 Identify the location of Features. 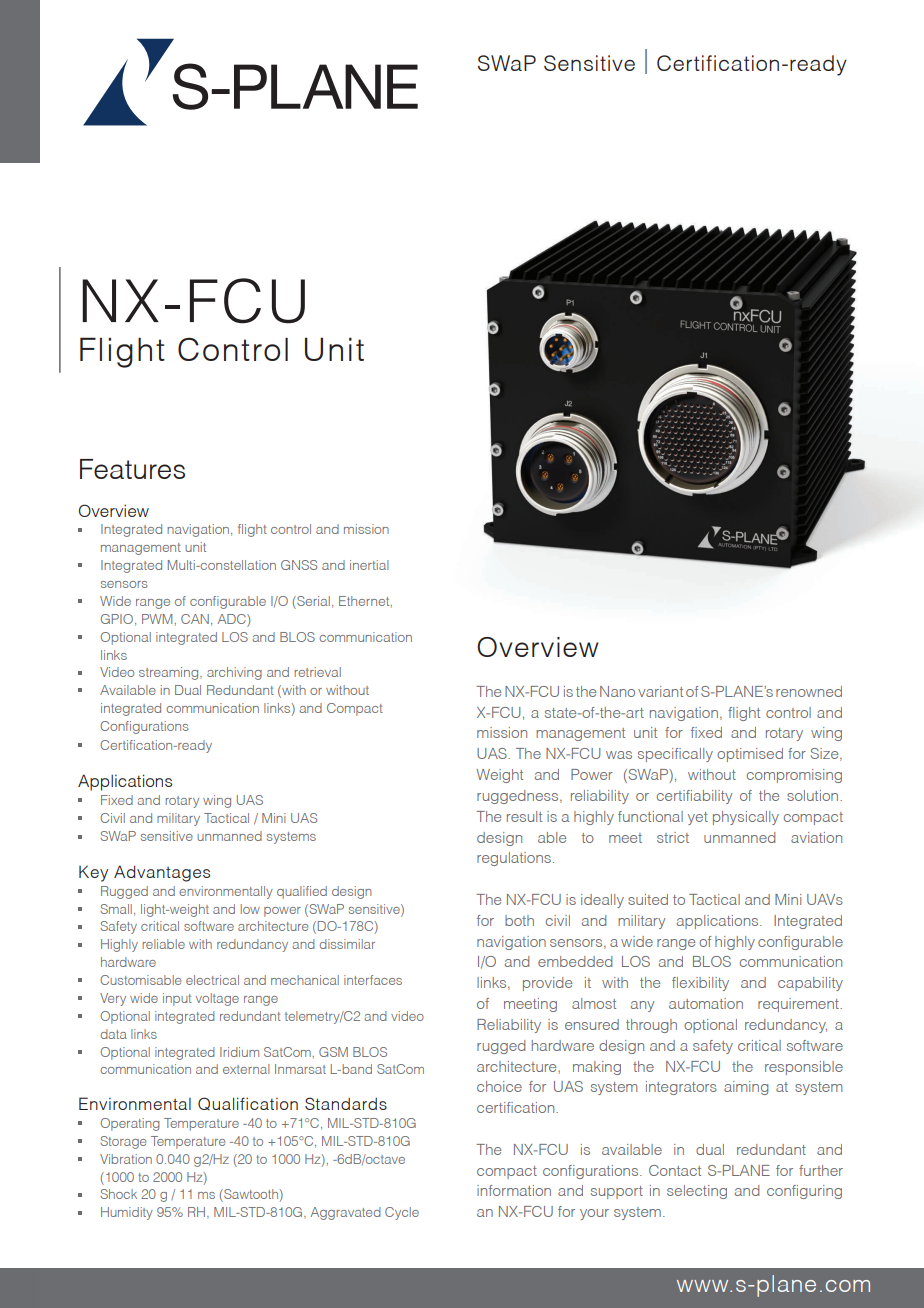
(132, 469).
